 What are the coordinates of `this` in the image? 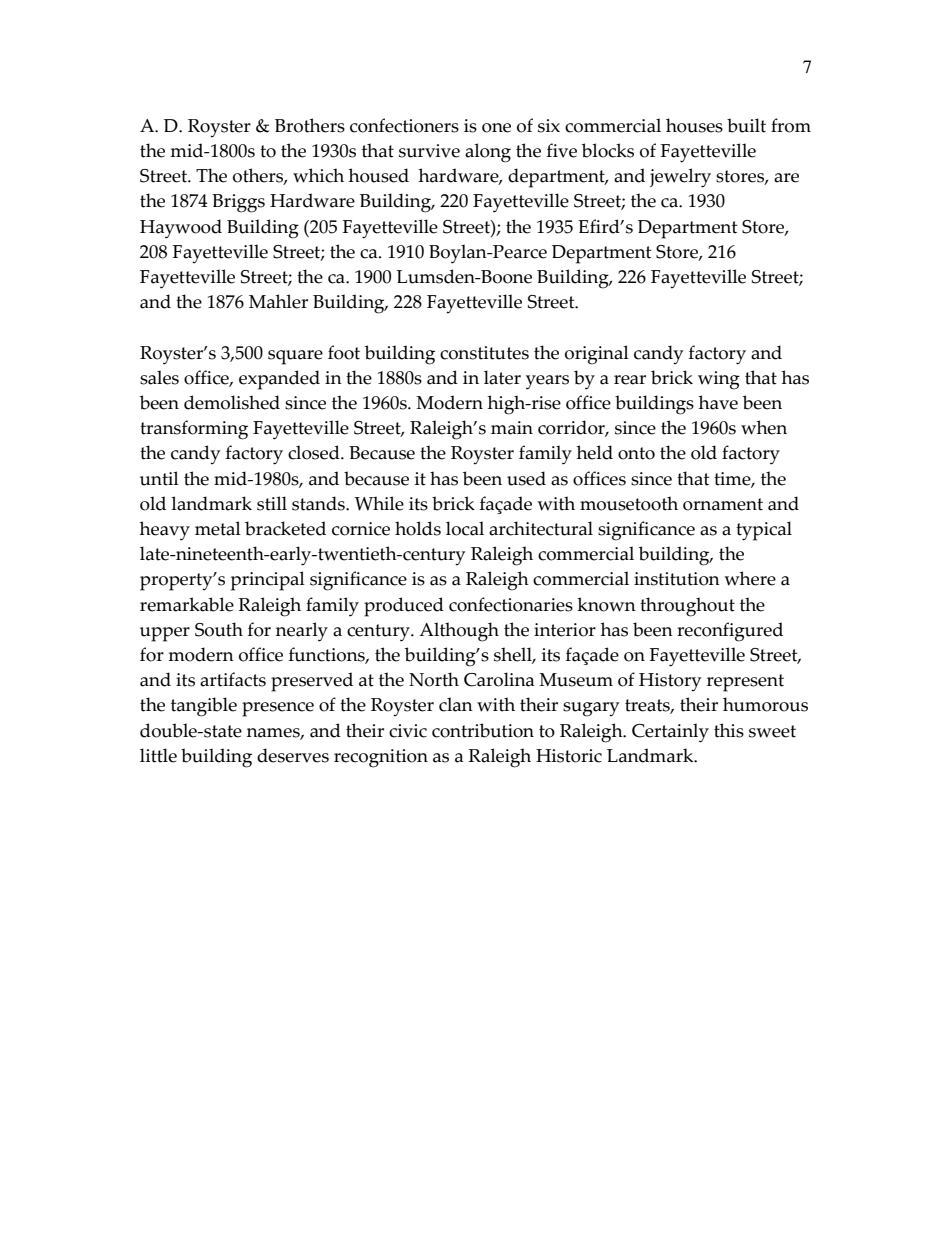 It's located at (729, 730).
